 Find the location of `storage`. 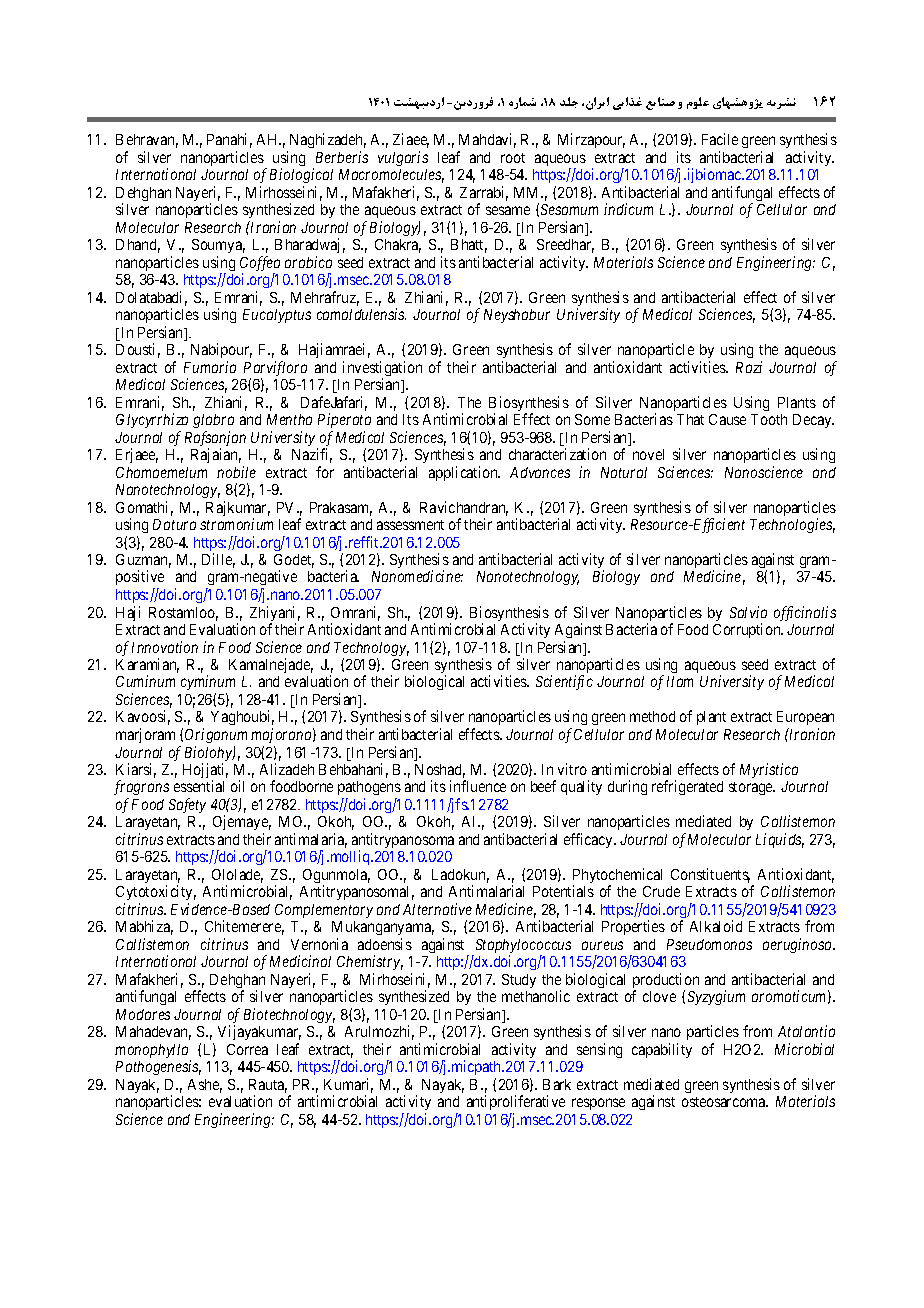

storage is located at coordinates (752, 788).
